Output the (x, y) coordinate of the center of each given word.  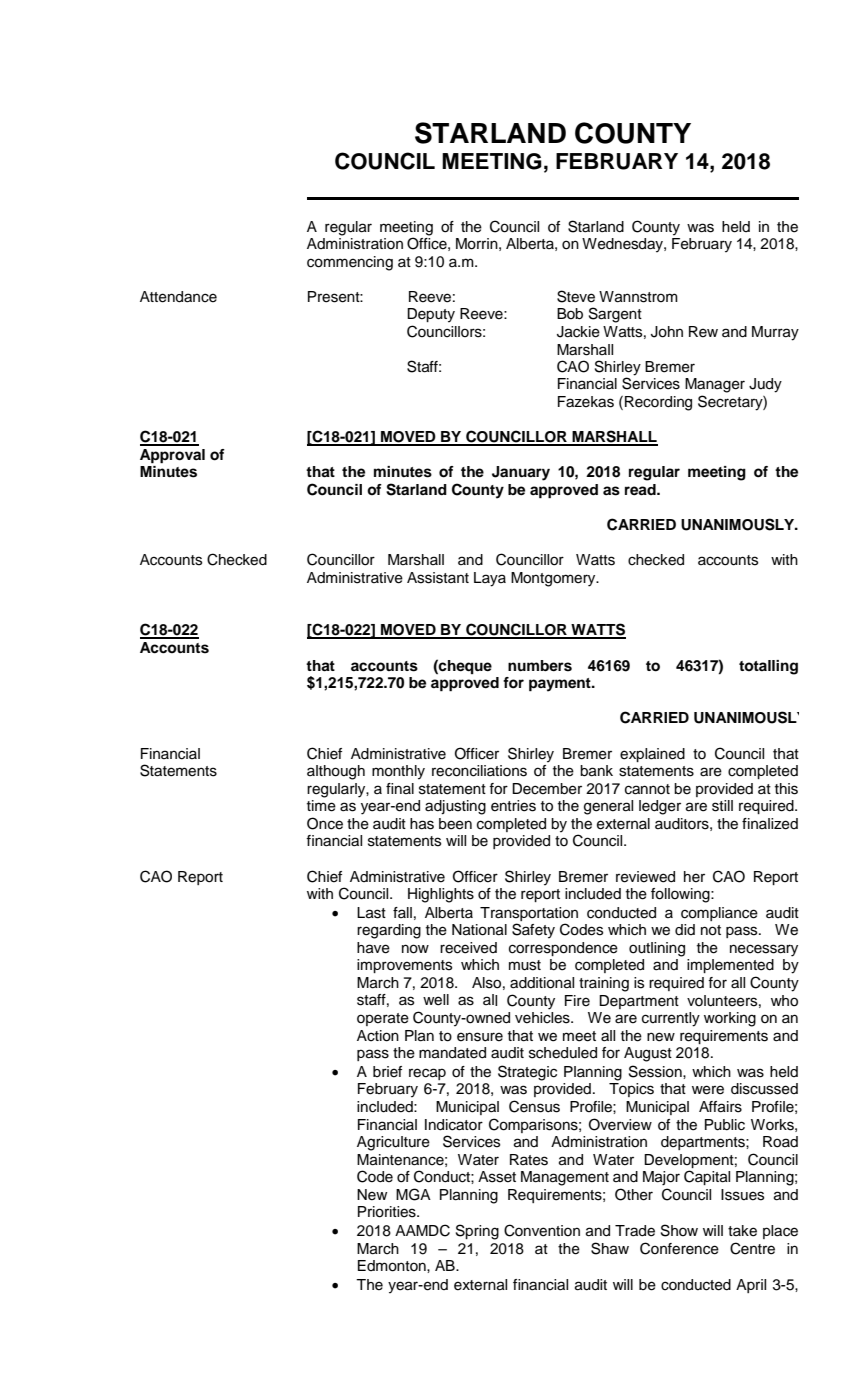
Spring (477, 1232)
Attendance (178, 297)
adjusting (455, 807)
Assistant (438, 578)
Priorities (388, 1212)
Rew (703, 332)
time (321, 806)
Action (378, 1036)
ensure (480, 1037)
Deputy (431, 315)
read (641, 490)
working (730, 1019)
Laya (490, 579)
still (722, 806)
